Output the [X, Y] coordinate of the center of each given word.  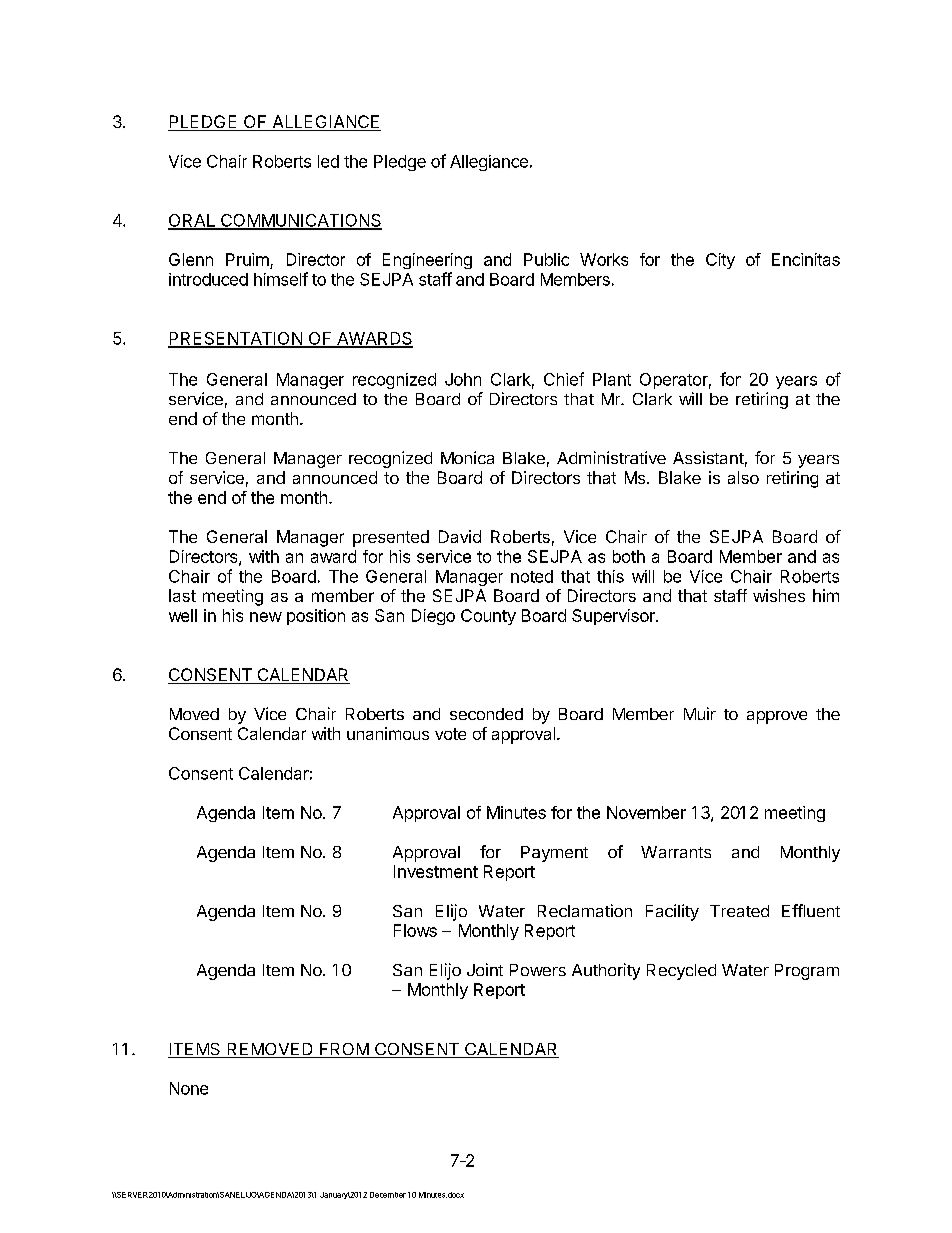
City [720, 261]
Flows [415, 930]
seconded [486, 714]
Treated [739, 911]
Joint [485, 969]
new [266, 617]
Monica [467, 457]
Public [546, 259]
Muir [700, 713]
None [189, 1088]
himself [281, 279]
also [743, 477]
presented [391, 538]
